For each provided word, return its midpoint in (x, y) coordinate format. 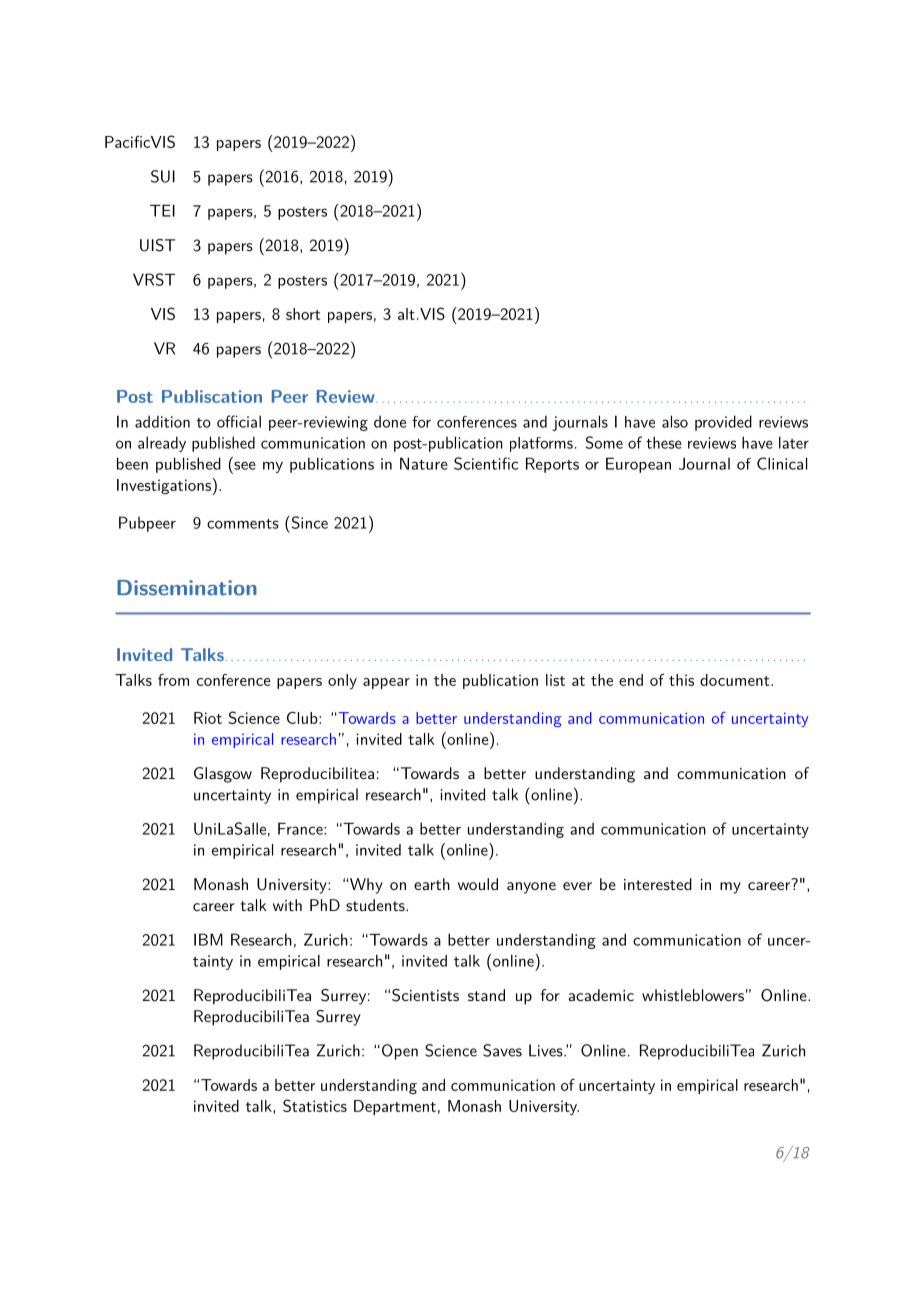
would (478, 884)
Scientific (486, 463)
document (734, 680)
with (287, 905)
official (239, 421)
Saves (502, 1050)
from (173, 680)
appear (386, 683)
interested (658, 884)
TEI (162, 210)
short (303, 314)
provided (723, 423)
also (675, 421)
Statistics (315, 1105)
